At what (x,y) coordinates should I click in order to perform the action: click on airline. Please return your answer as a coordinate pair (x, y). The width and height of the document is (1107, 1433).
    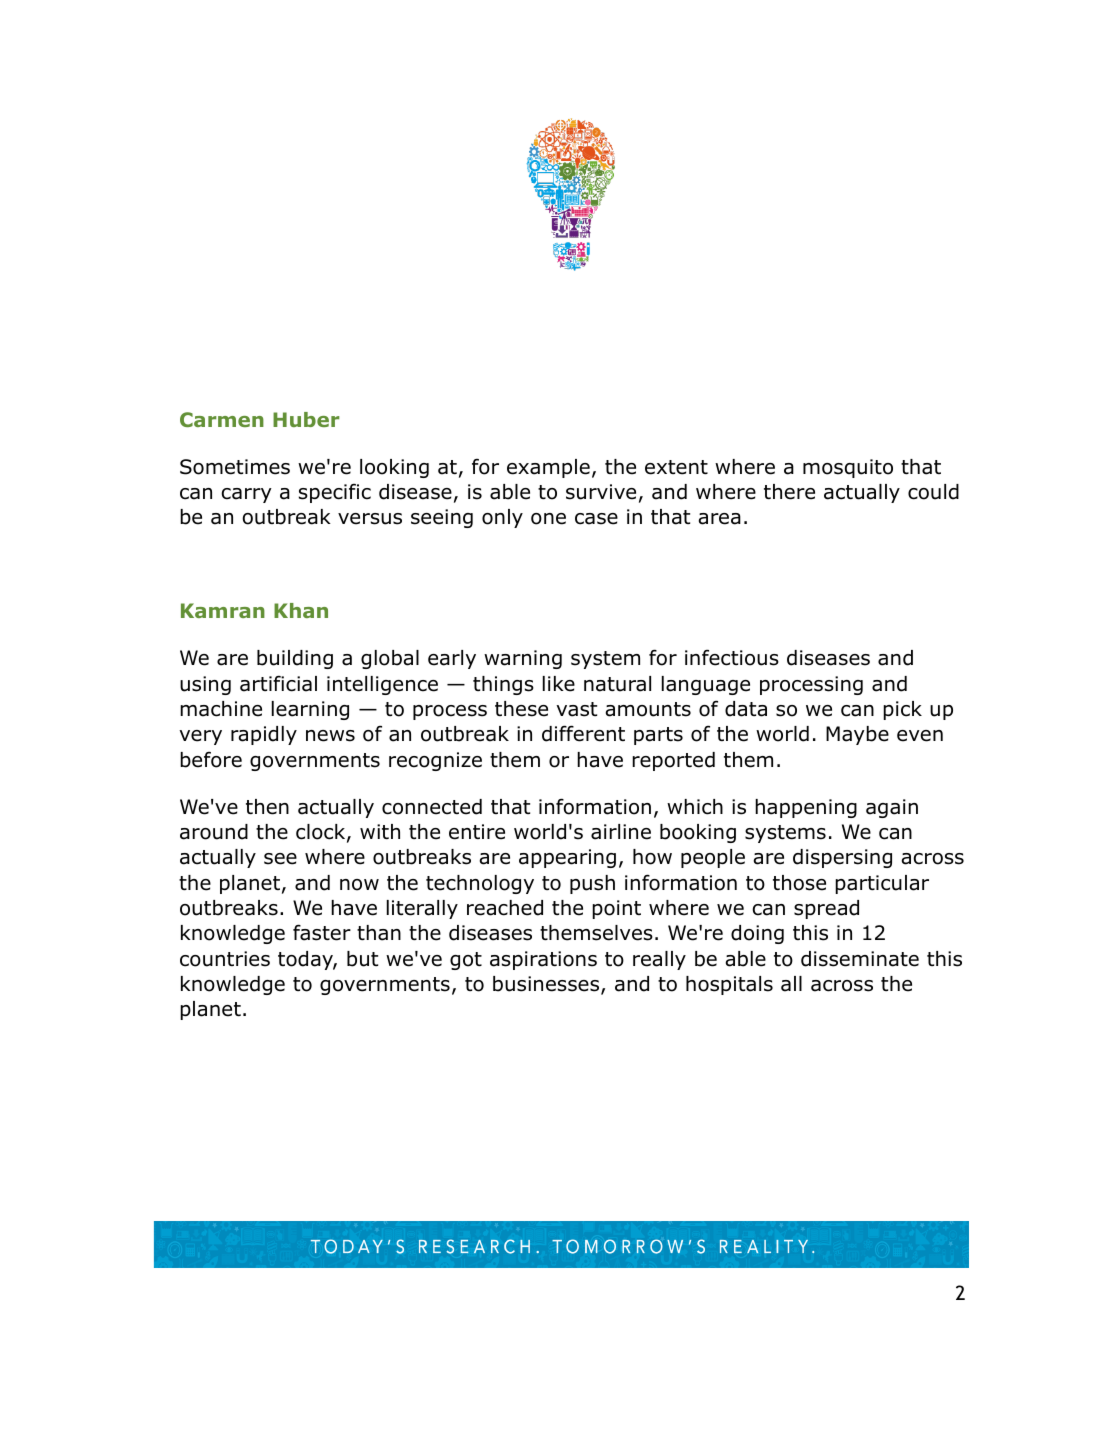
    Looking at the image, I should click on (621, 832).
